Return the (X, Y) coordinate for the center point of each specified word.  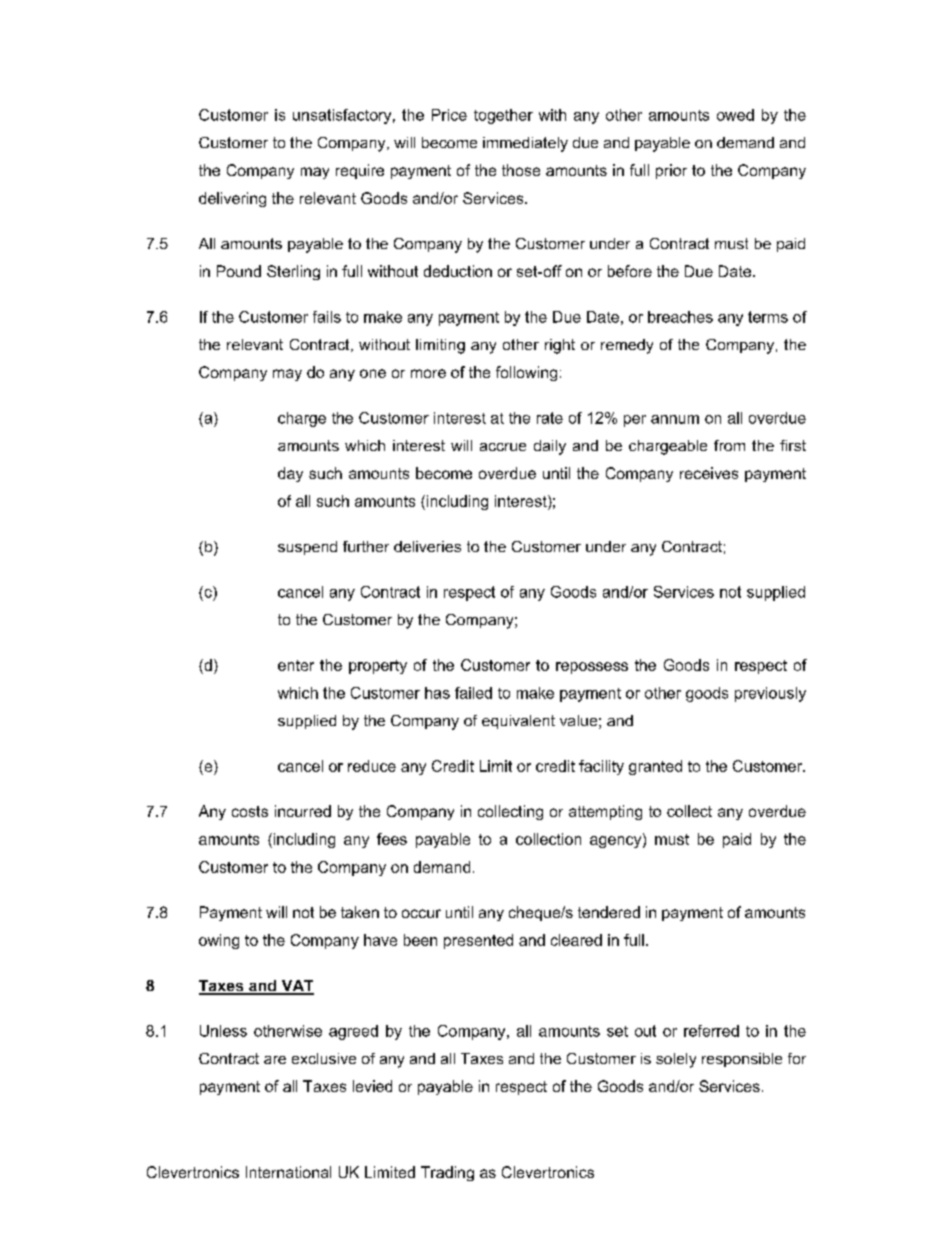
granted (655, 767)
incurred (303, 811)
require (360, 171)
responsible (742, 1060)
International (288, 1172)
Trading (447, 1173)
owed (735, 115)
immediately (525, 144)
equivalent (518, 722)
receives (709, 473)
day (290, 474)
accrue (503, 447)
